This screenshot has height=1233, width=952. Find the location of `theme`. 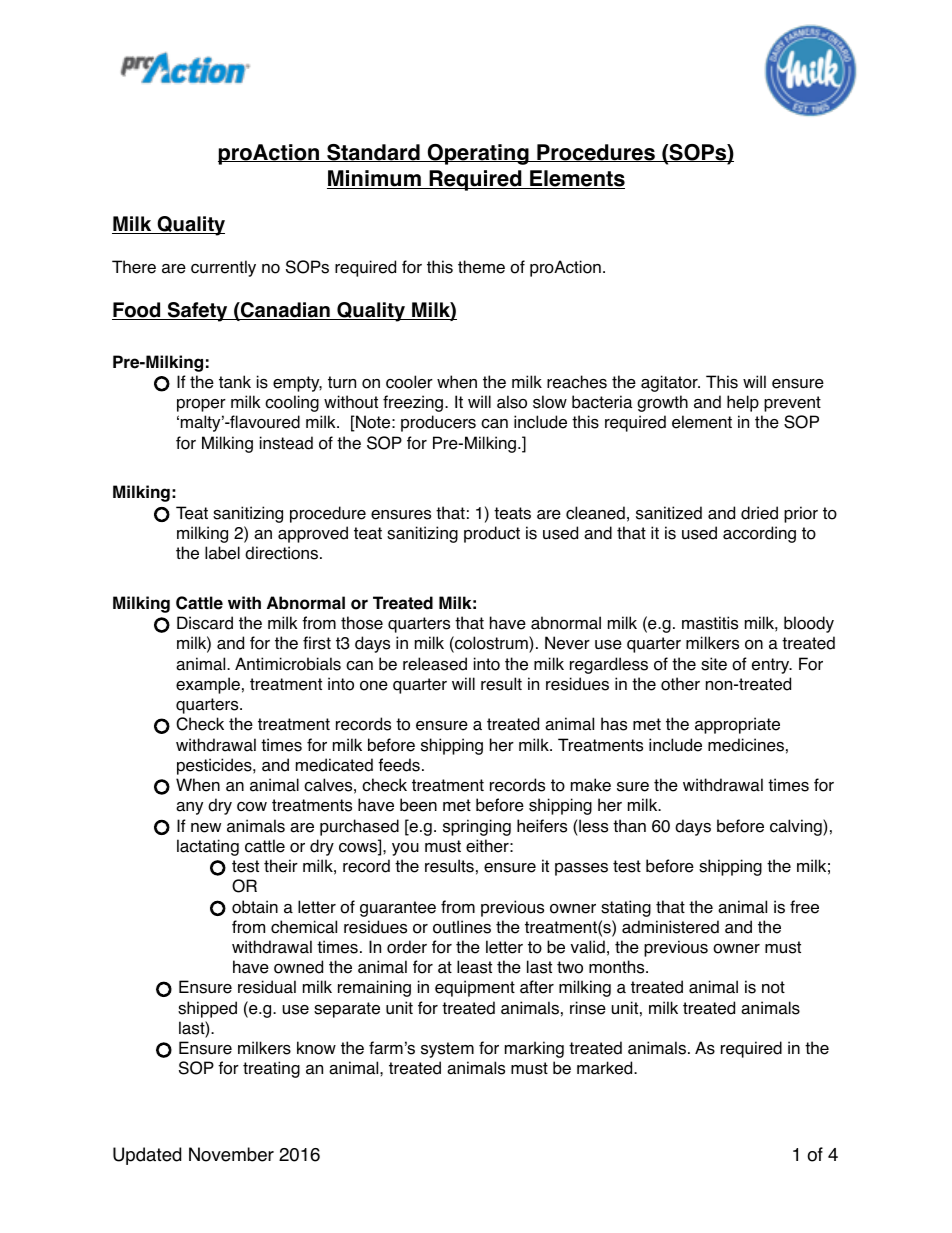

theme is located at coordinates (481, 267).
